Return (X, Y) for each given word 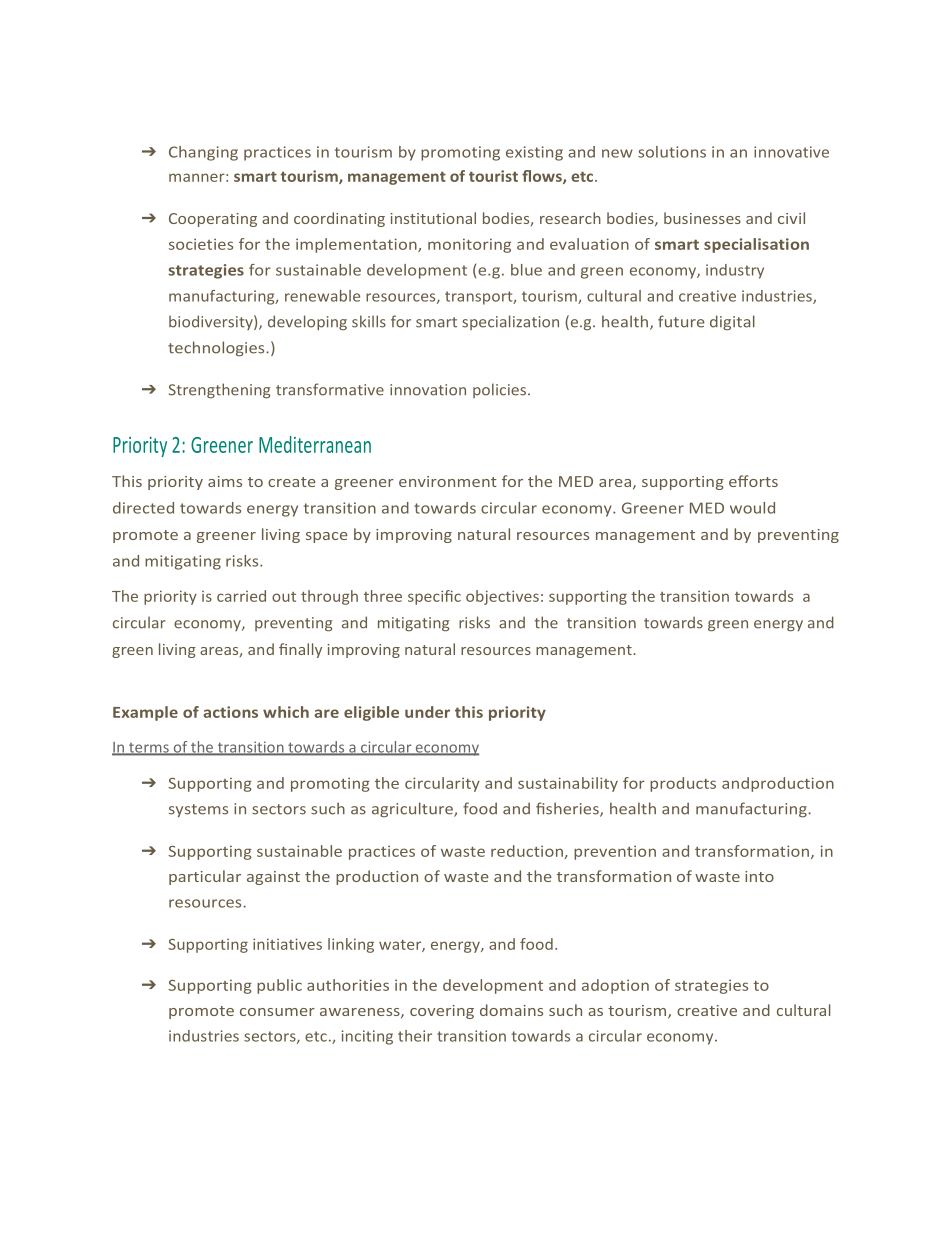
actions (230, 712)
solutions (672, 152)
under (427, 712)
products (683, 784)
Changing (203, 153)
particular (205, 877)
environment (448, 481)
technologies (217, 349)
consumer (277, 1012)
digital (732, 323)
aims (225, 481)
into (759, 876)
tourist (493, 176)
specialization (510, 322)
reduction (528, 852)
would (752, 508)
